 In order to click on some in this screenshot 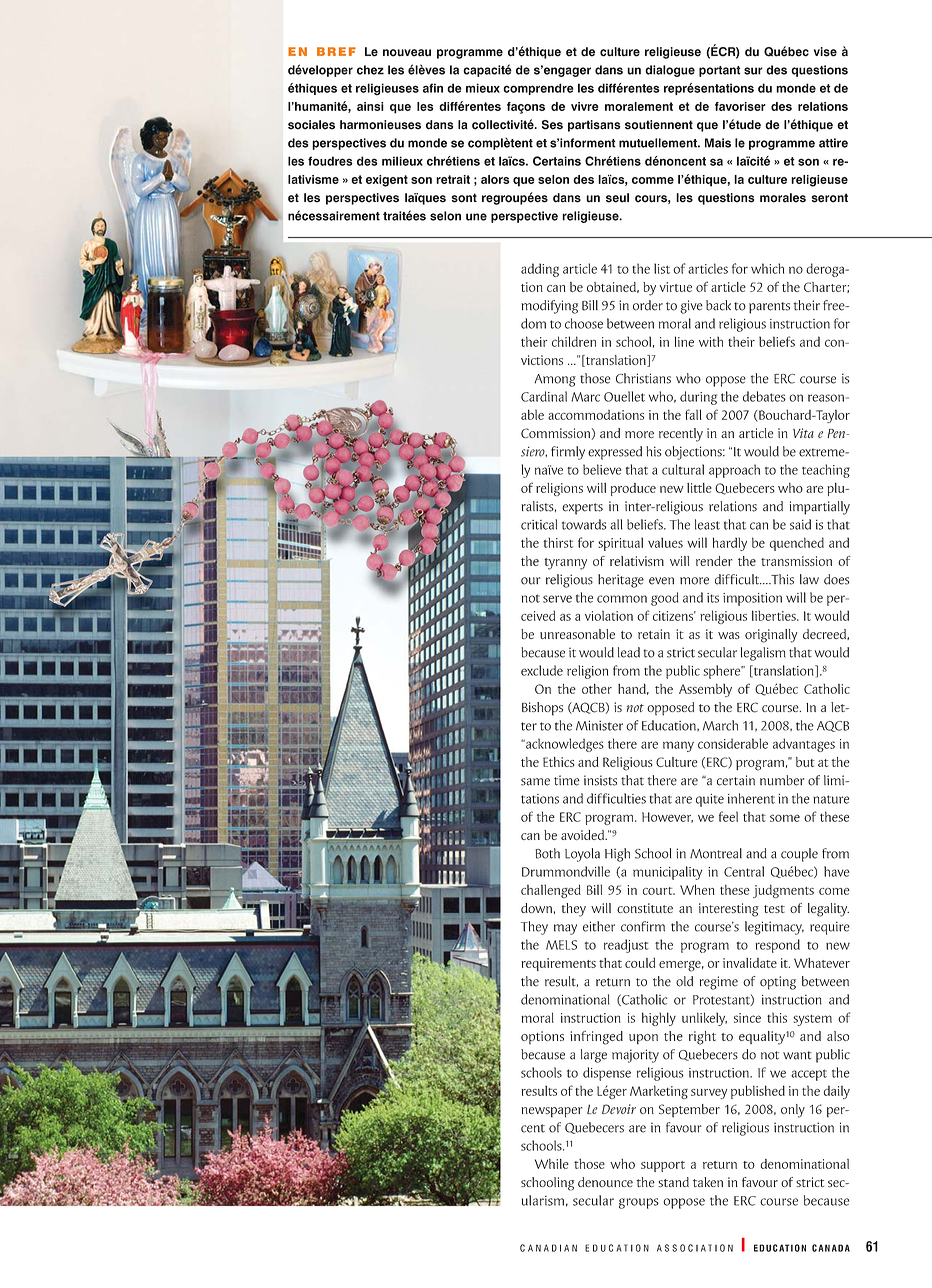, I will do `click(785, 818)`.
